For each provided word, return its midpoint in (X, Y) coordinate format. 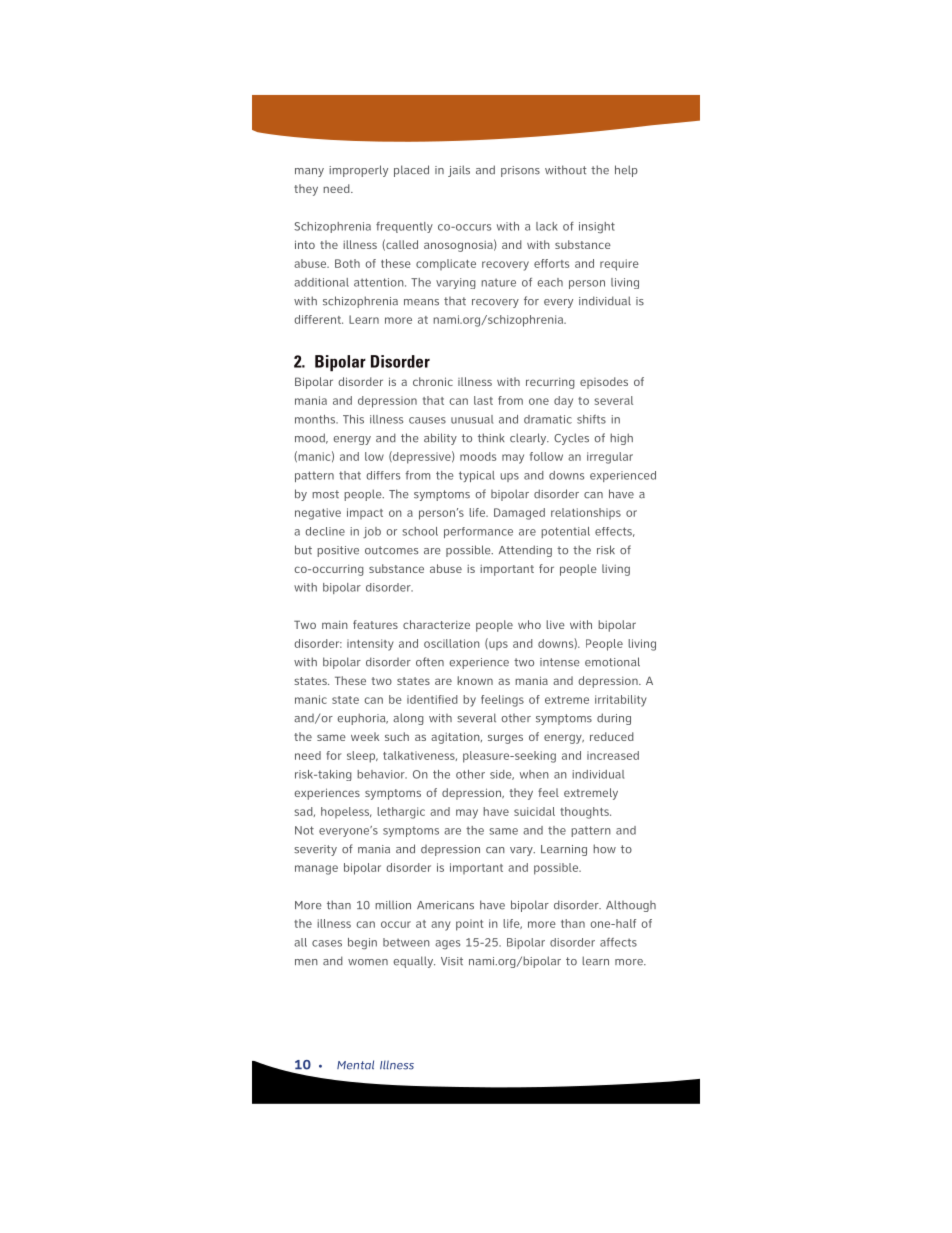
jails (459, 171)
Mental (355, 1065)
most (325, 494)
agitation (456, 738)
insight (597, 227)
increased (613, 755)
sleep (362, 757)
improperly (358, 171)
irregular (610, 458)
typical (477, 476)
